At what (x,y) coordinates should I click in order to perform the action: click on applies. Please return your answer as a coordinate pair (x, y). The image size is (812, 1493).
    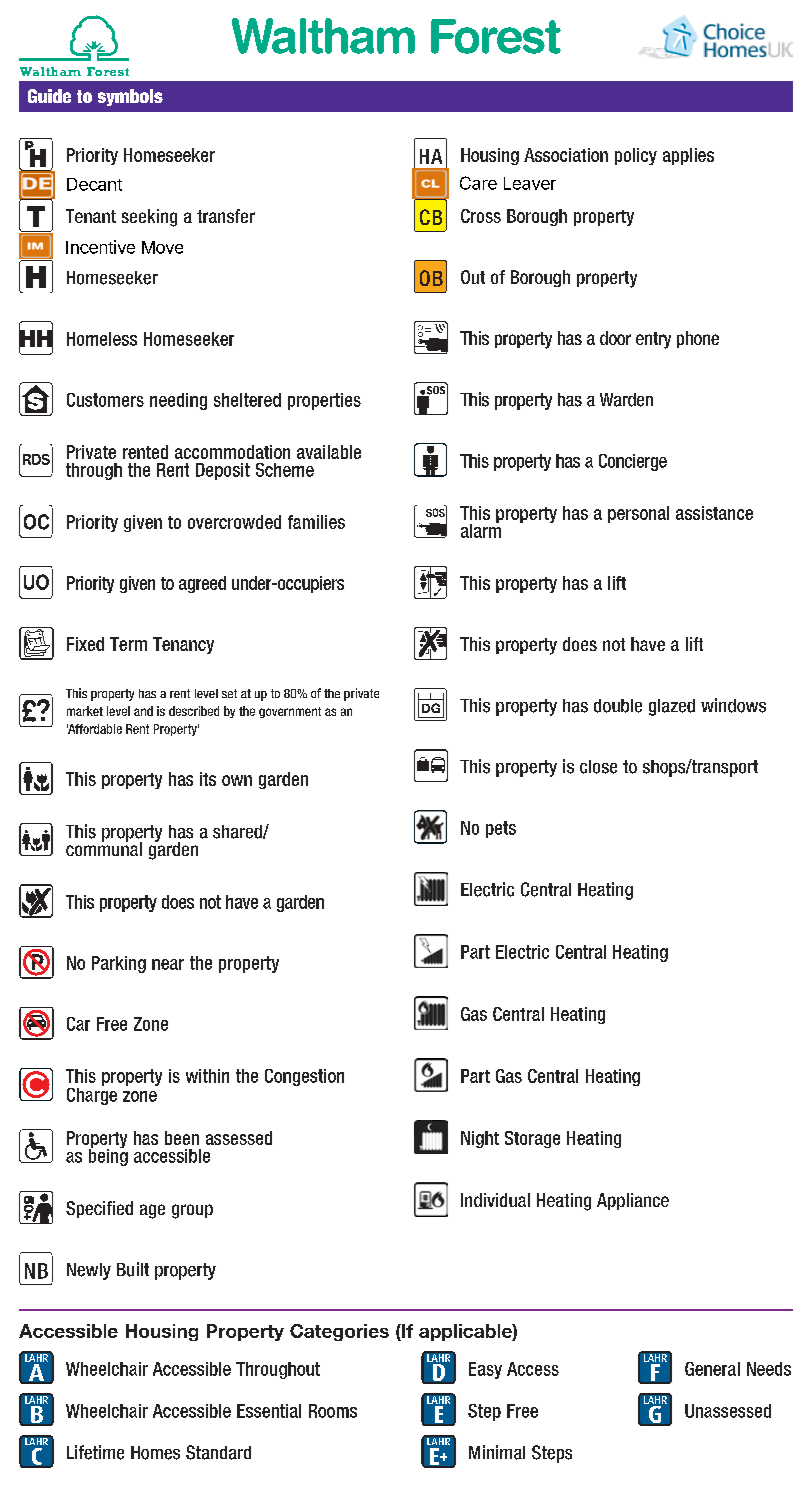
    Looking at the image, I should click on (688, 156).
